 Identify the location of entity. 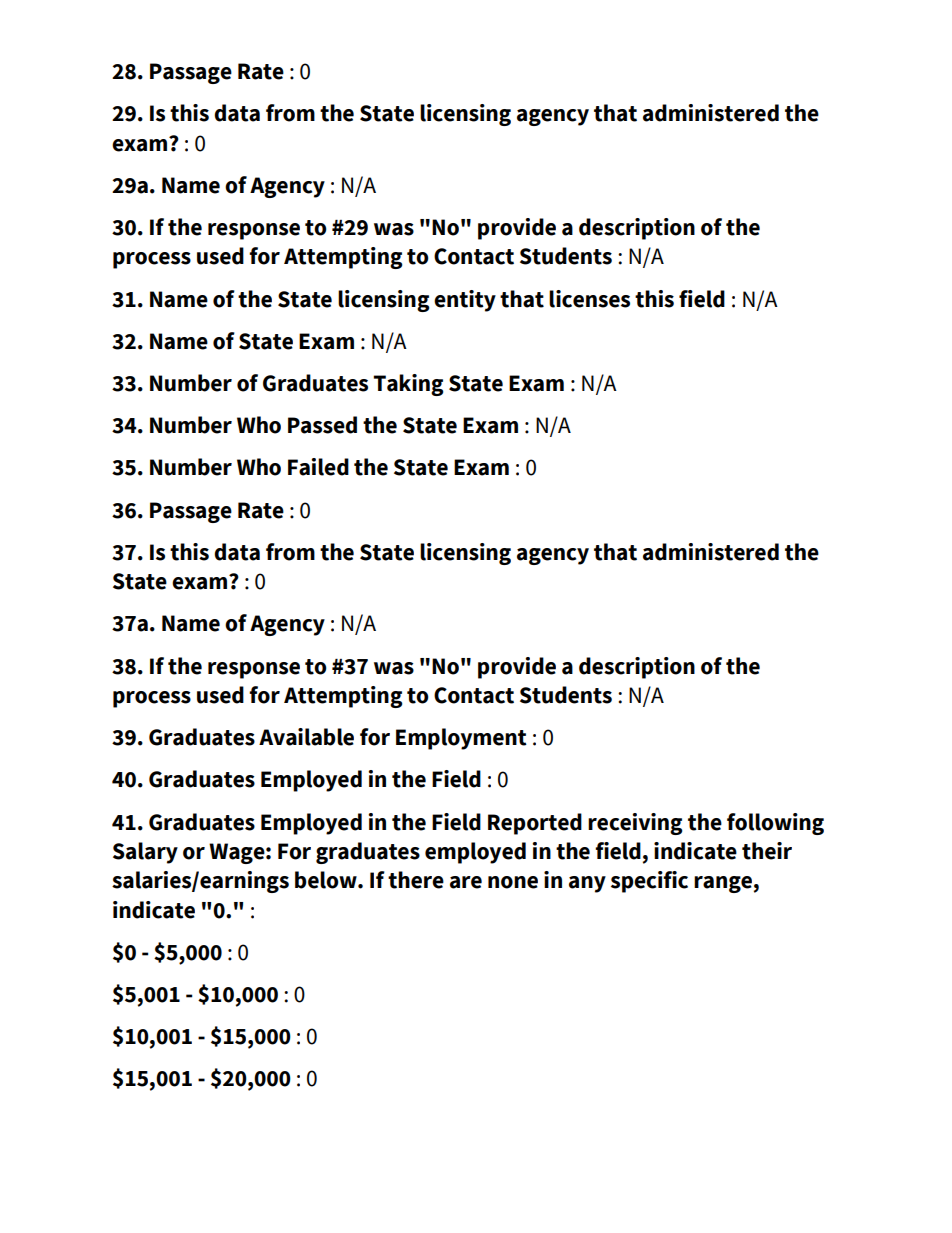
(465, 301).
